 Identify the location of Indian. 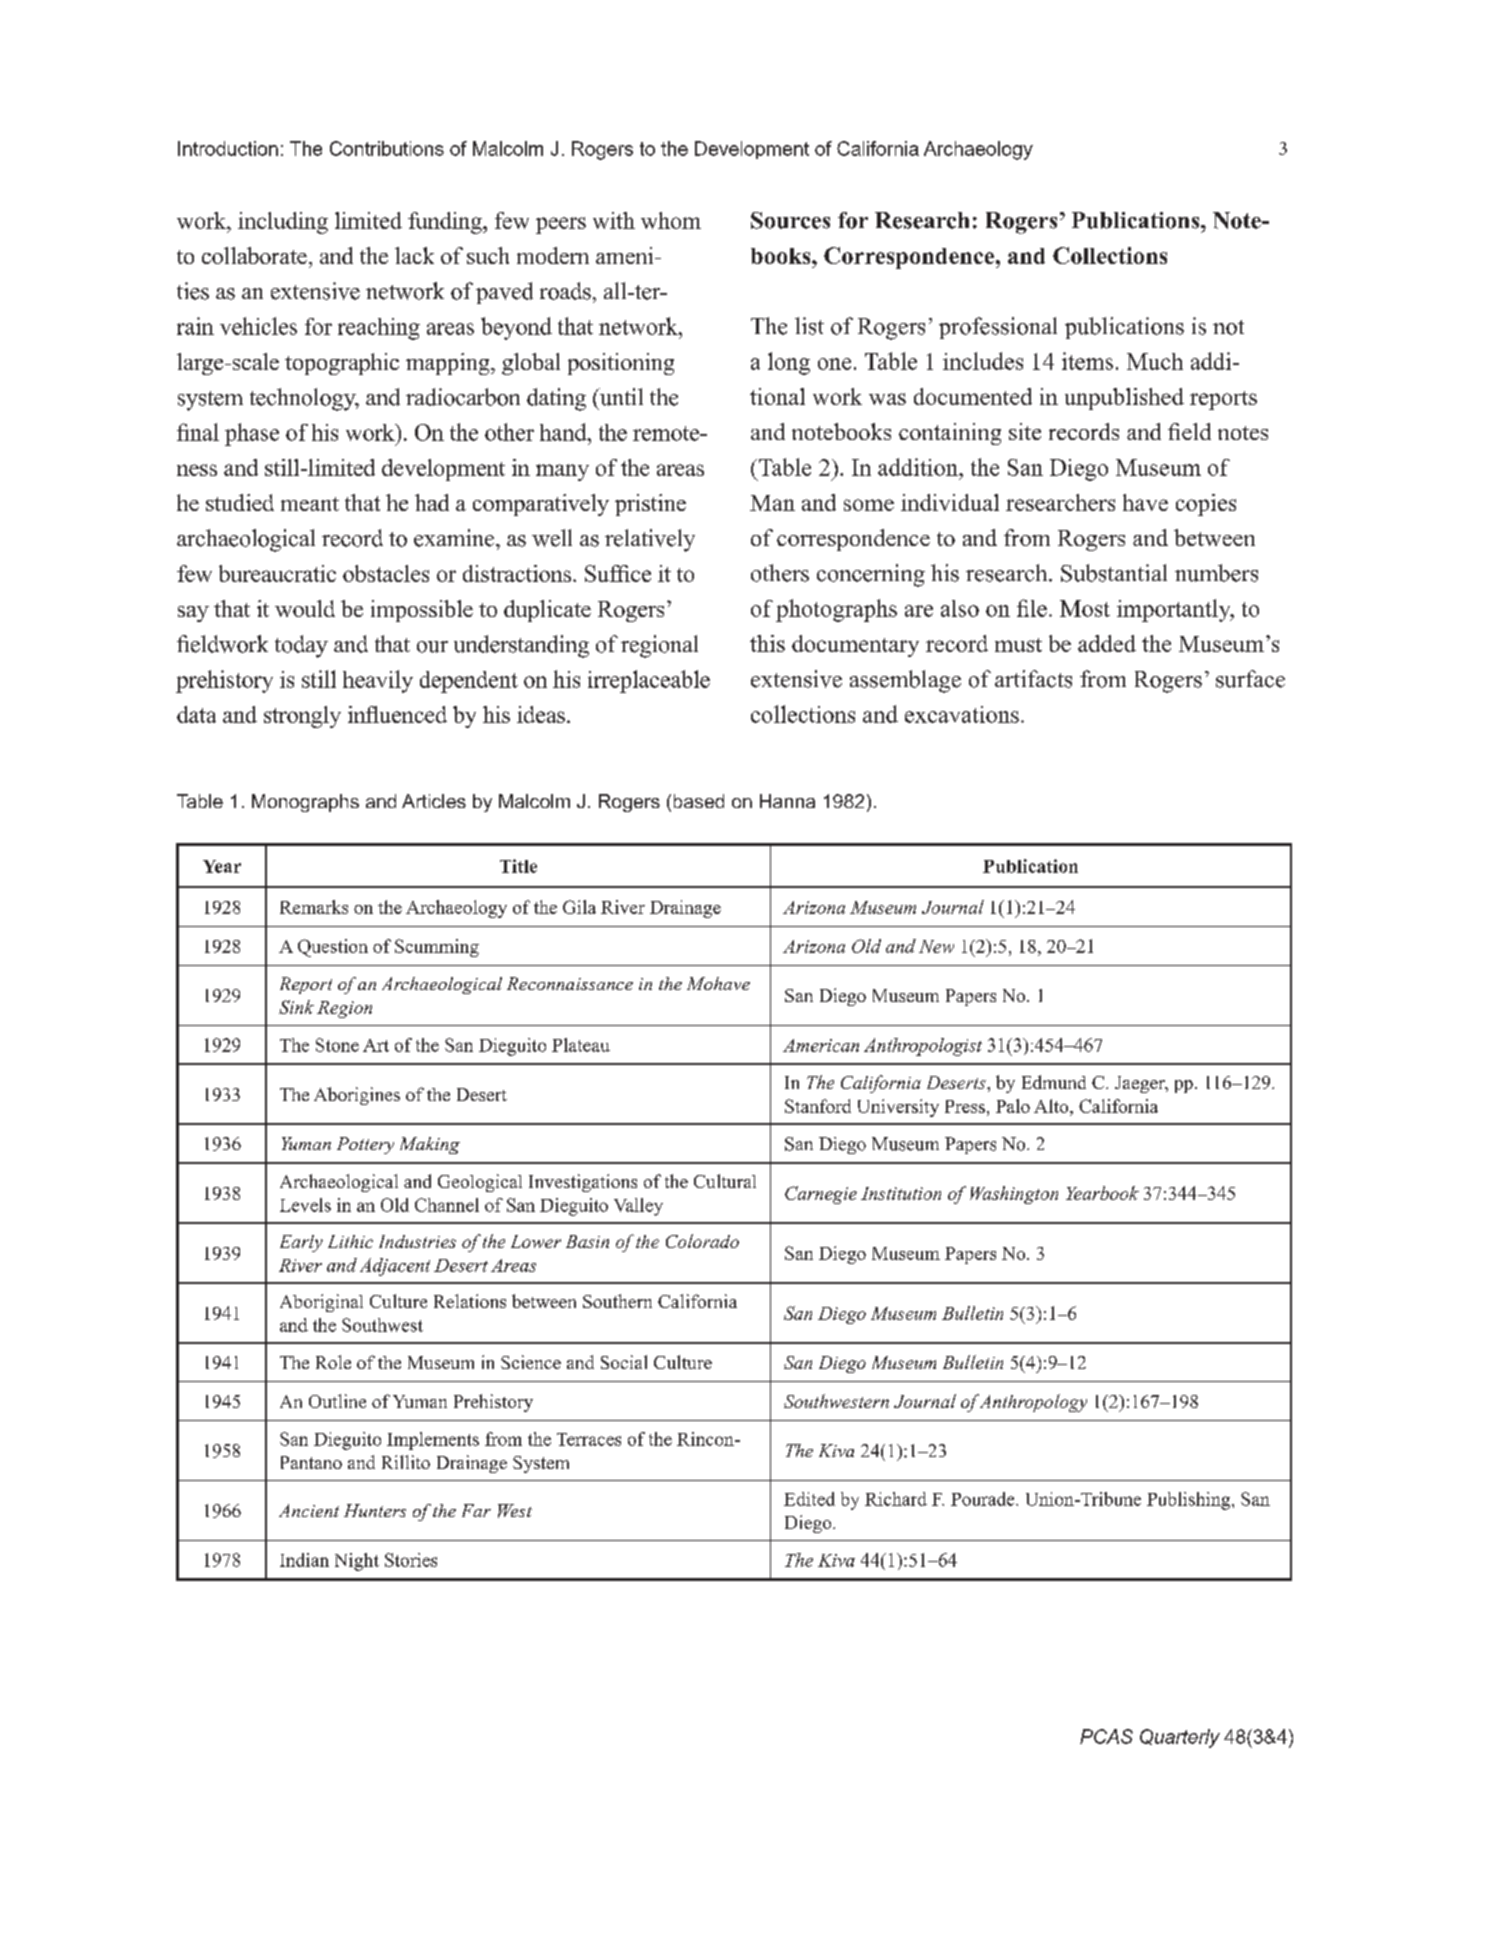
(304, 1560).
